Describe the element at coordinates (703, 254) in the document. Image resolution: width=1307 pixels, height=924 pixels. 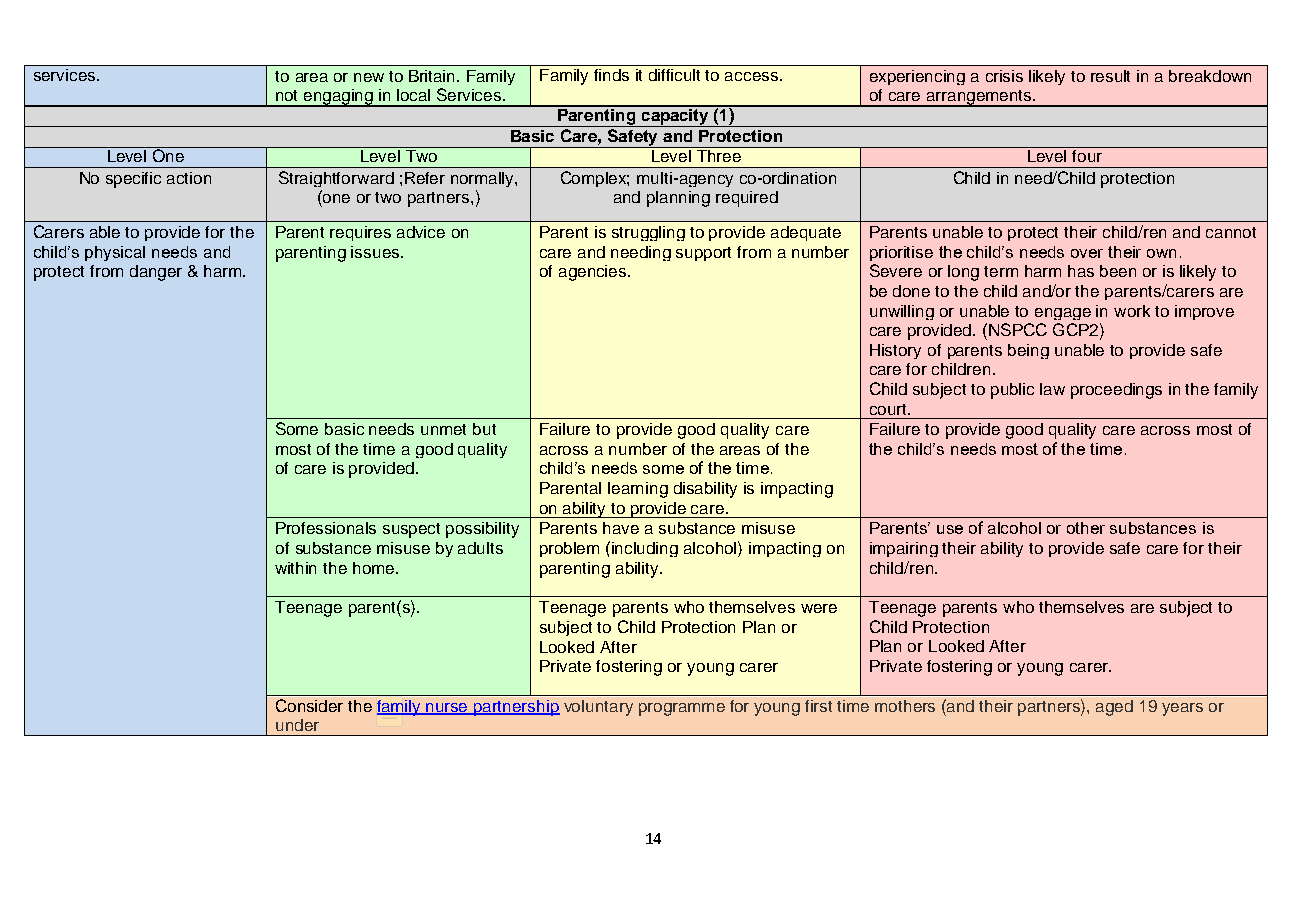
I see `support` at that location.
